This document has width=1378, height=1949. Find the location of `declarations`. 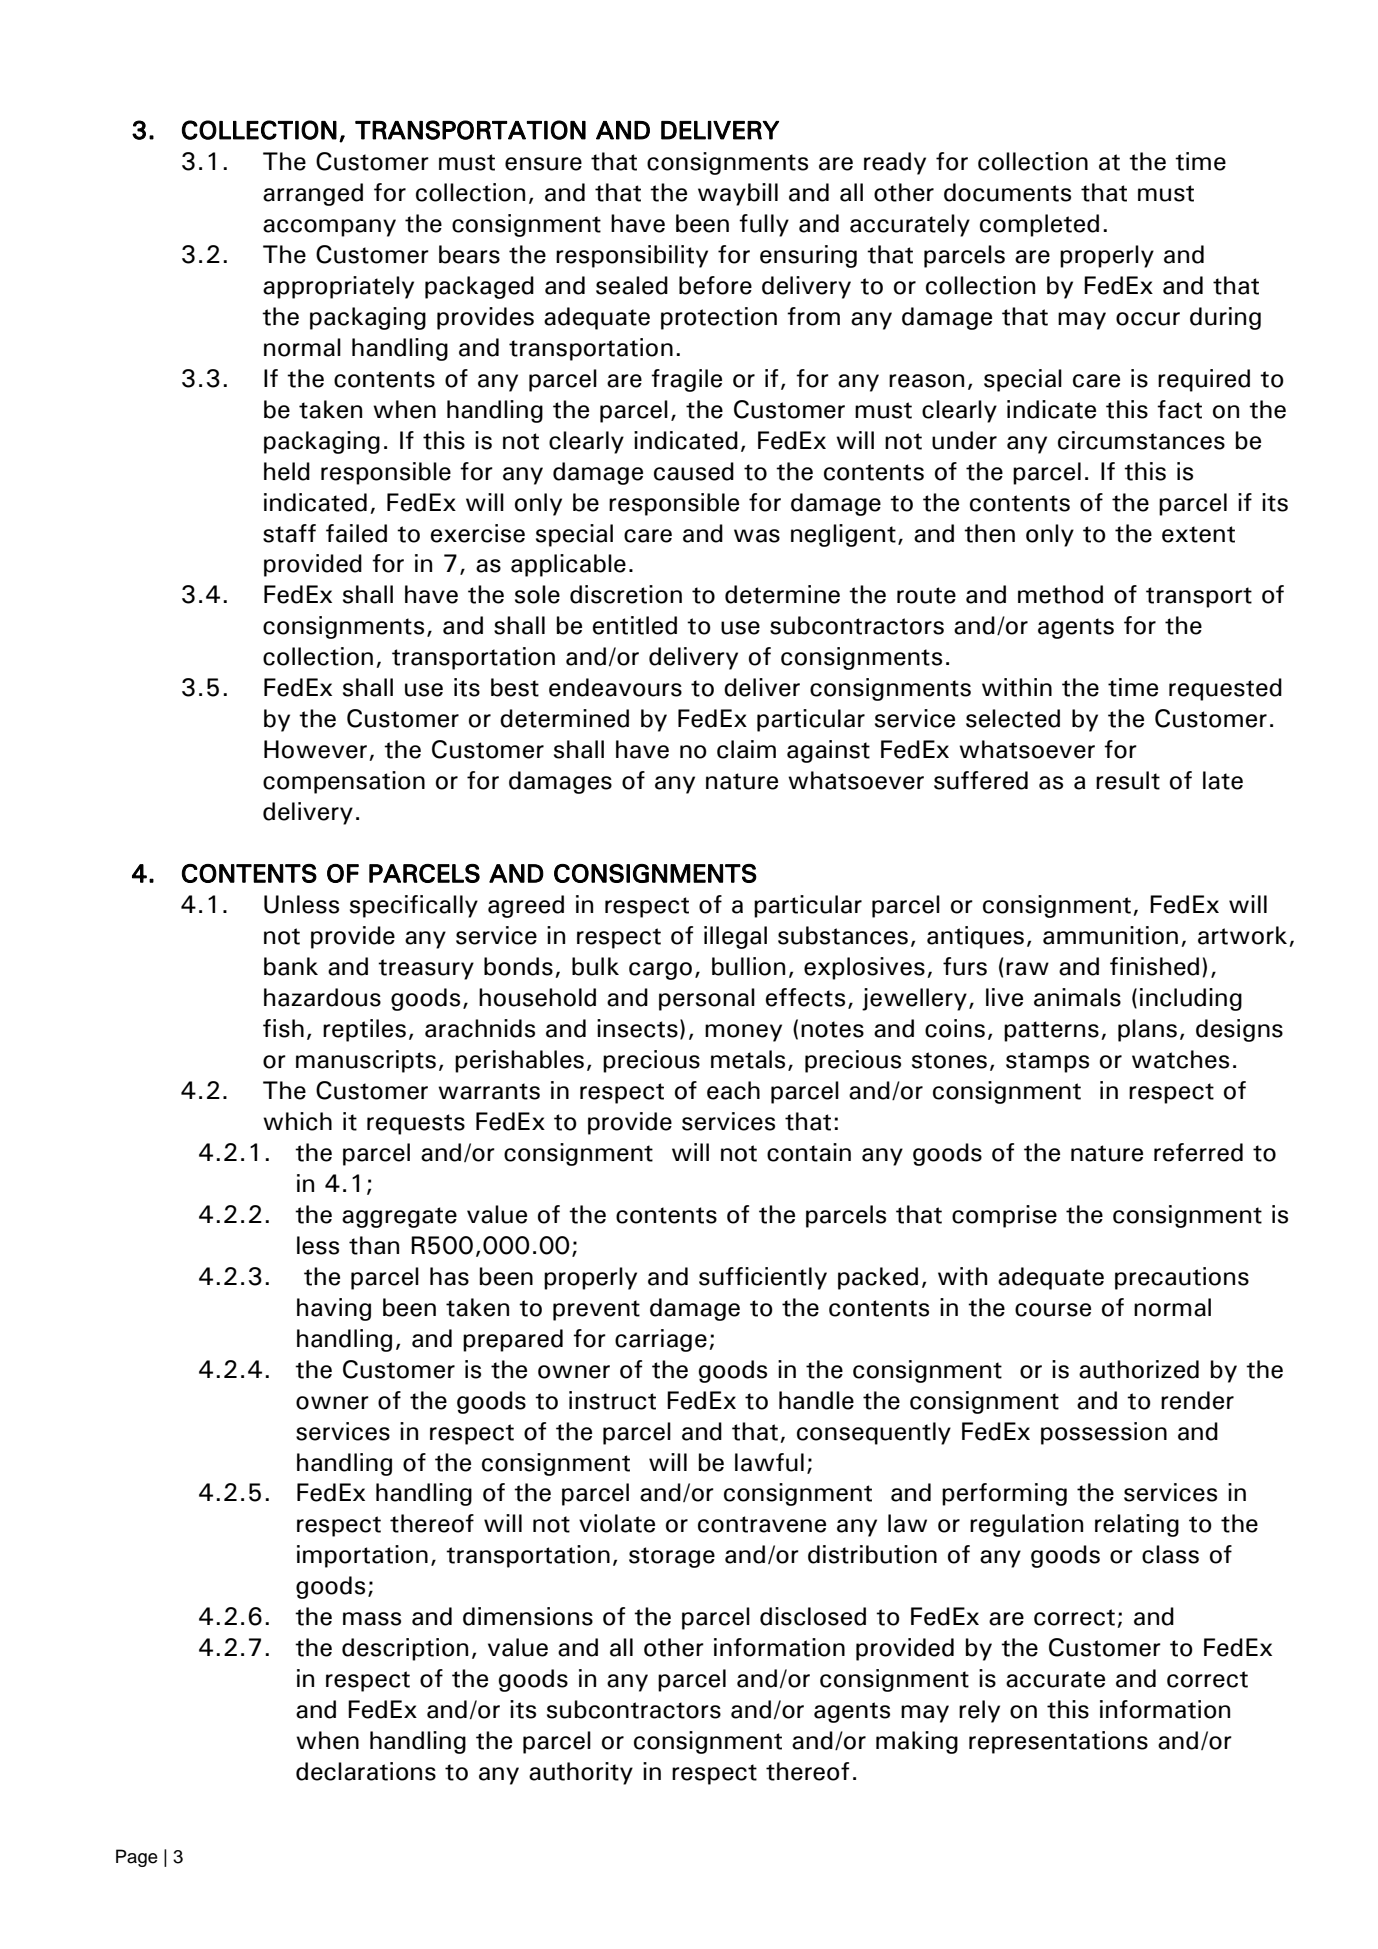

declarations is located at coordinates (366, 1771).
